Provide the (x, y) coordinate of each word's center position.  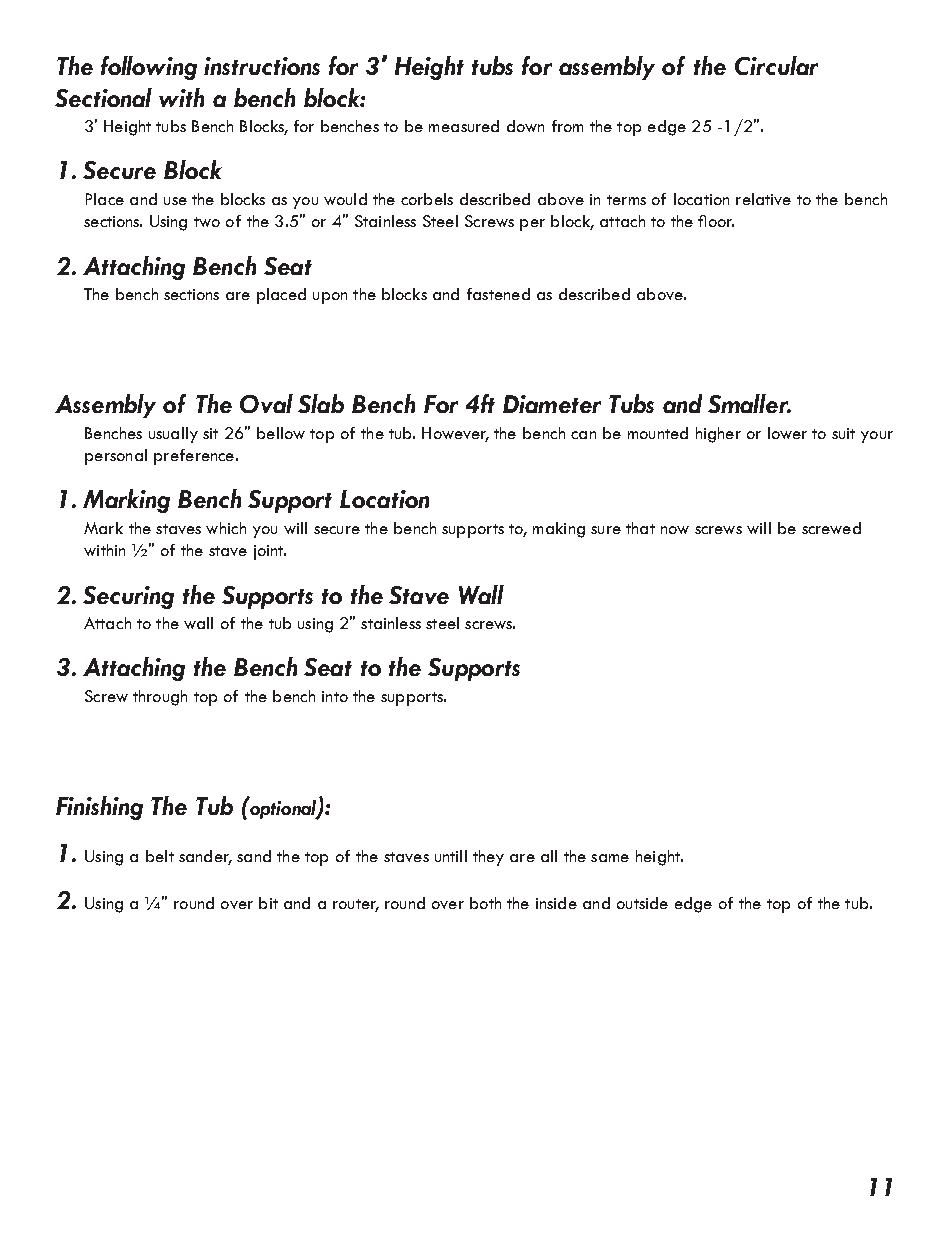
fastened (498, 294)
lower (787, 433)
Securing (128, 597)
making (559, 530)
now (675, 530)
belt (160, 856)
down (525, 126)
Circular (776, 65)
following (149, 68)
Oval (266, 403)
